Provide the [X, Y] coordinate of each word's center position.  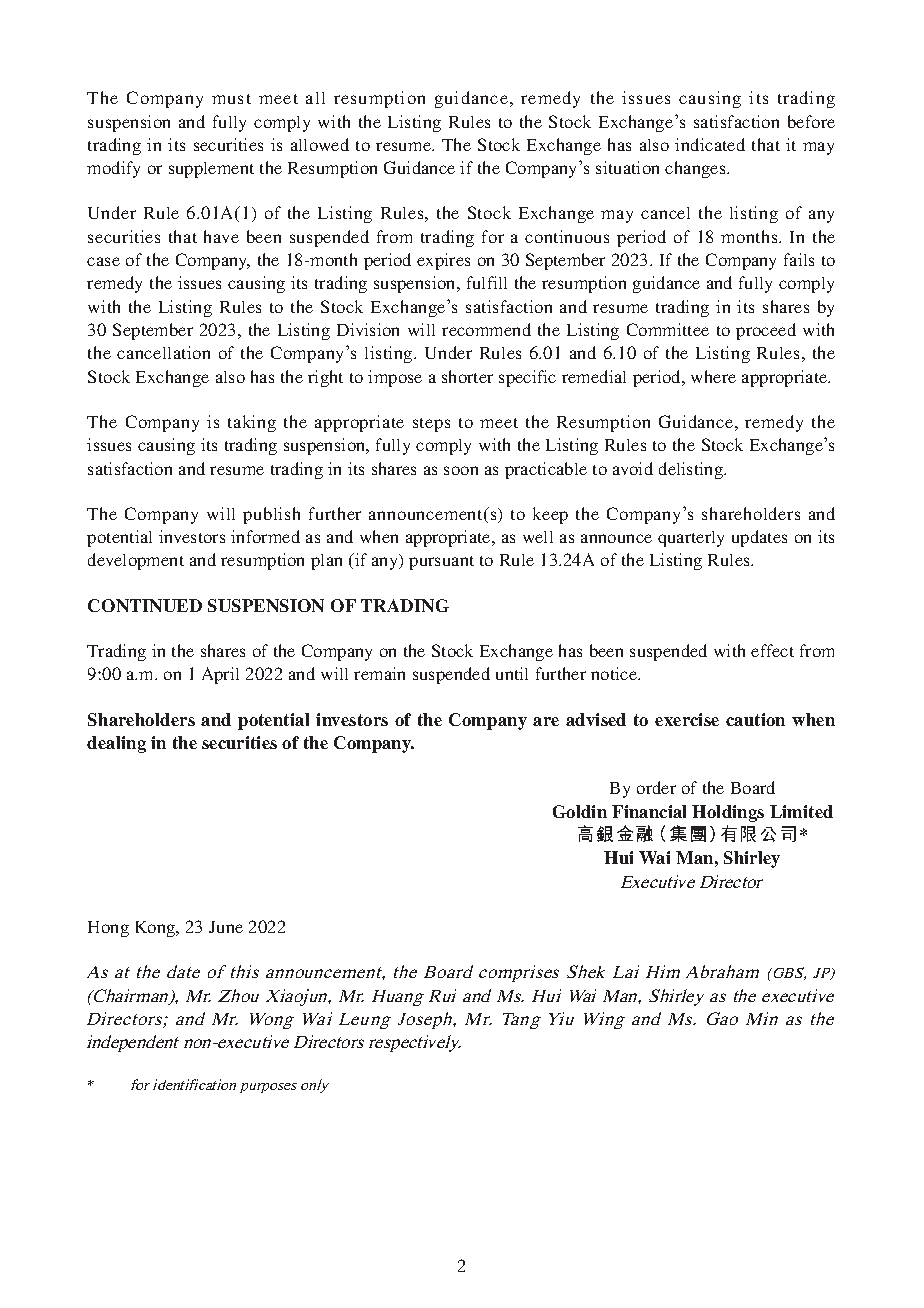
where [713, 376]
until [512, 673]
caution [755, 719]
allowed [320, 144]
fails [799, 259]
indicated [710, 144]
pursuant [441, 563]
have [221, 236]
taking [252, 423]
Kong [157, 929]
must [231, 99]
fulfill [487, 282]
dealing [116, 744]
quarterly [691, 539]
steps [431, 425]
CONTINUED [145, 605]
